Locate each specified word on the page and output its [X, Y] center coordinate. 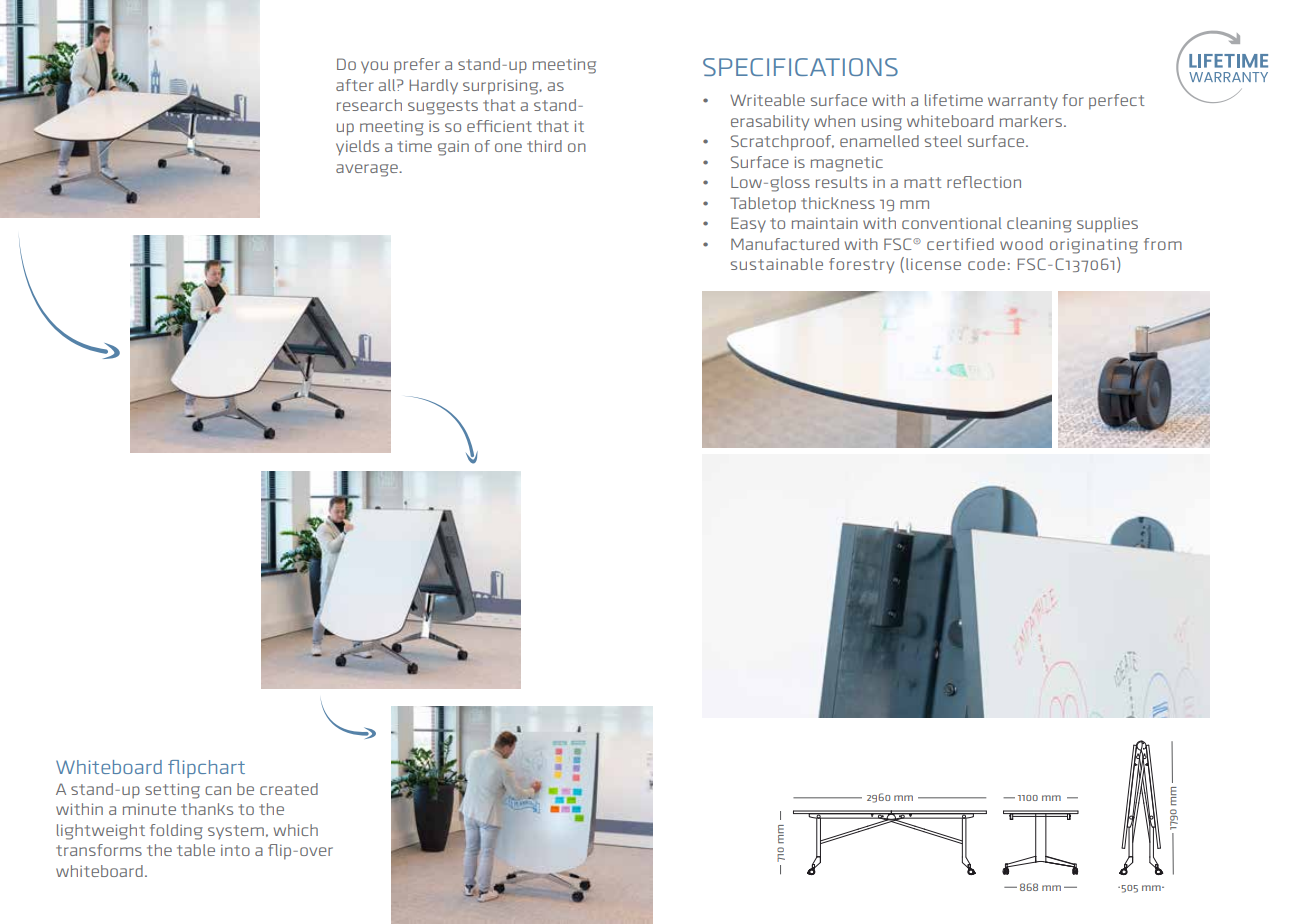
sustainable [776, 264]
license [933, 264]
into [235, 850]
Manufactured [785, 244]
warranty [1023, 102]
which [296, 830]
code [986, 264]
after [355, 85]
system [236, 832]
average [368, 170]
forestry [861, 266]
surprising [502, 87]
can [218, 790]
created [289, 789]
